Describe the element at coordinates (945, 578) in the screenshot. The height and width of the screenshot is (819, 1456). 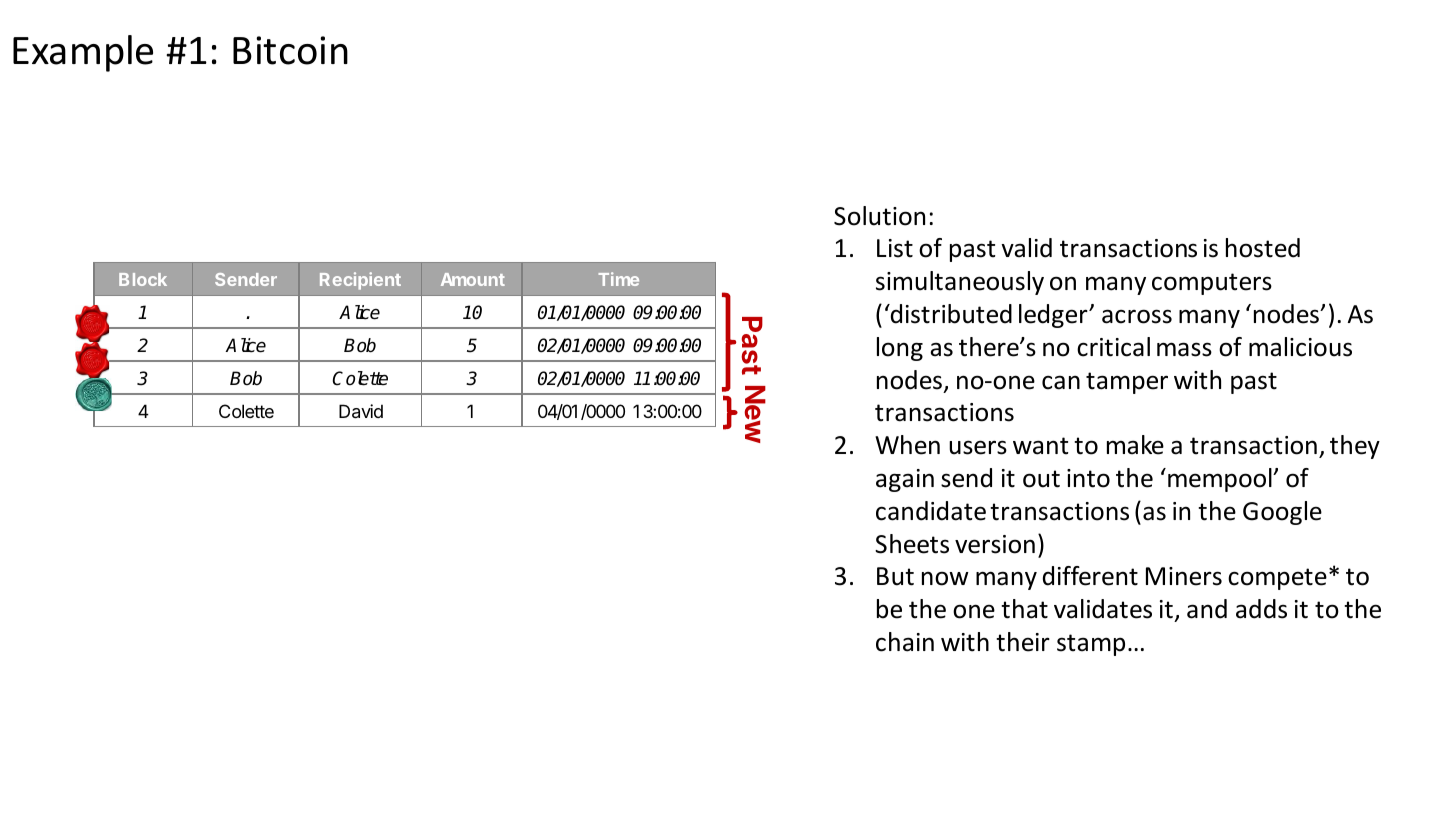
I see `now` at that location.
